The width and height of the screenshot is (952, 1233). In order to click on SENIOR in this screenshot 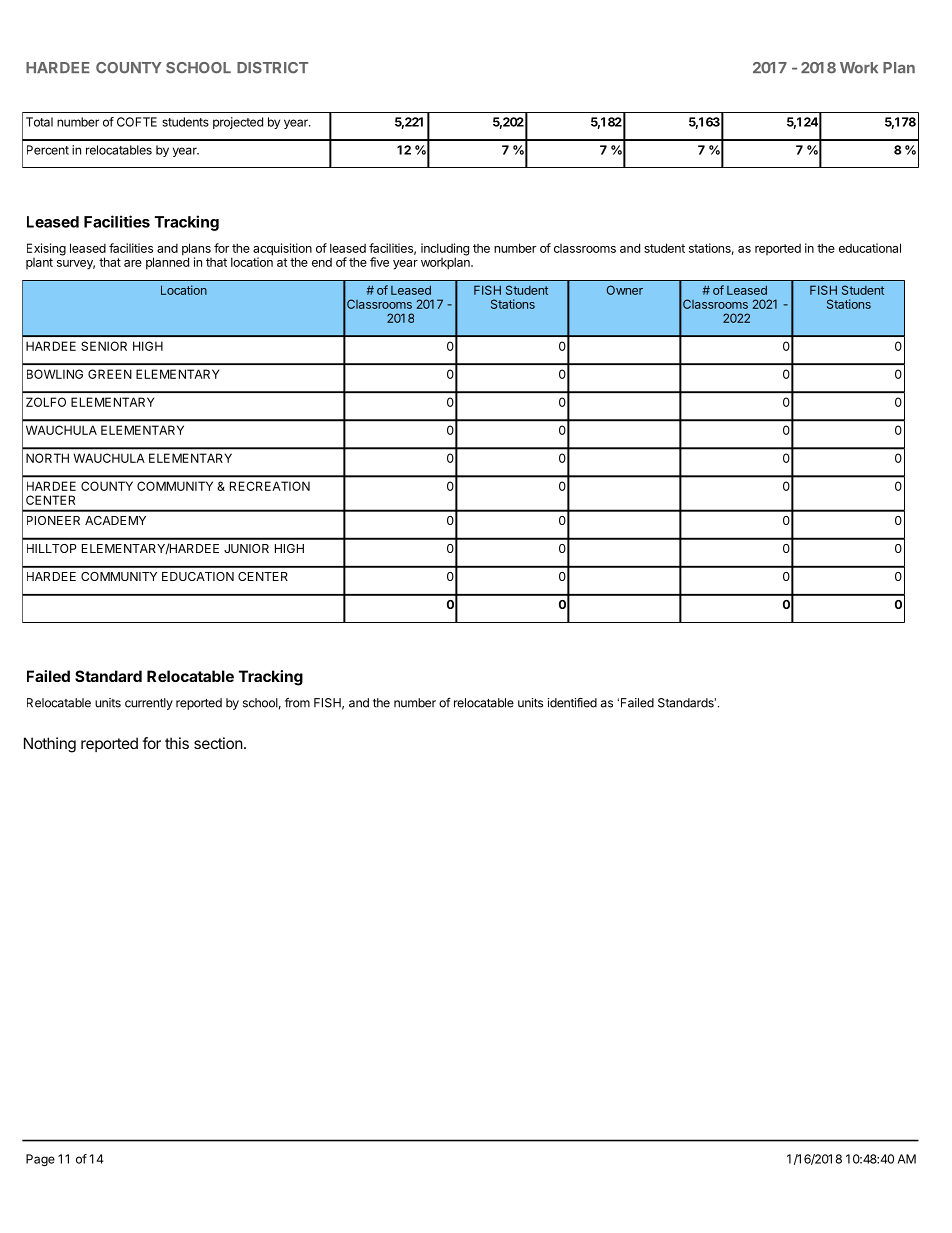, I will do `click(104, 346)`.
